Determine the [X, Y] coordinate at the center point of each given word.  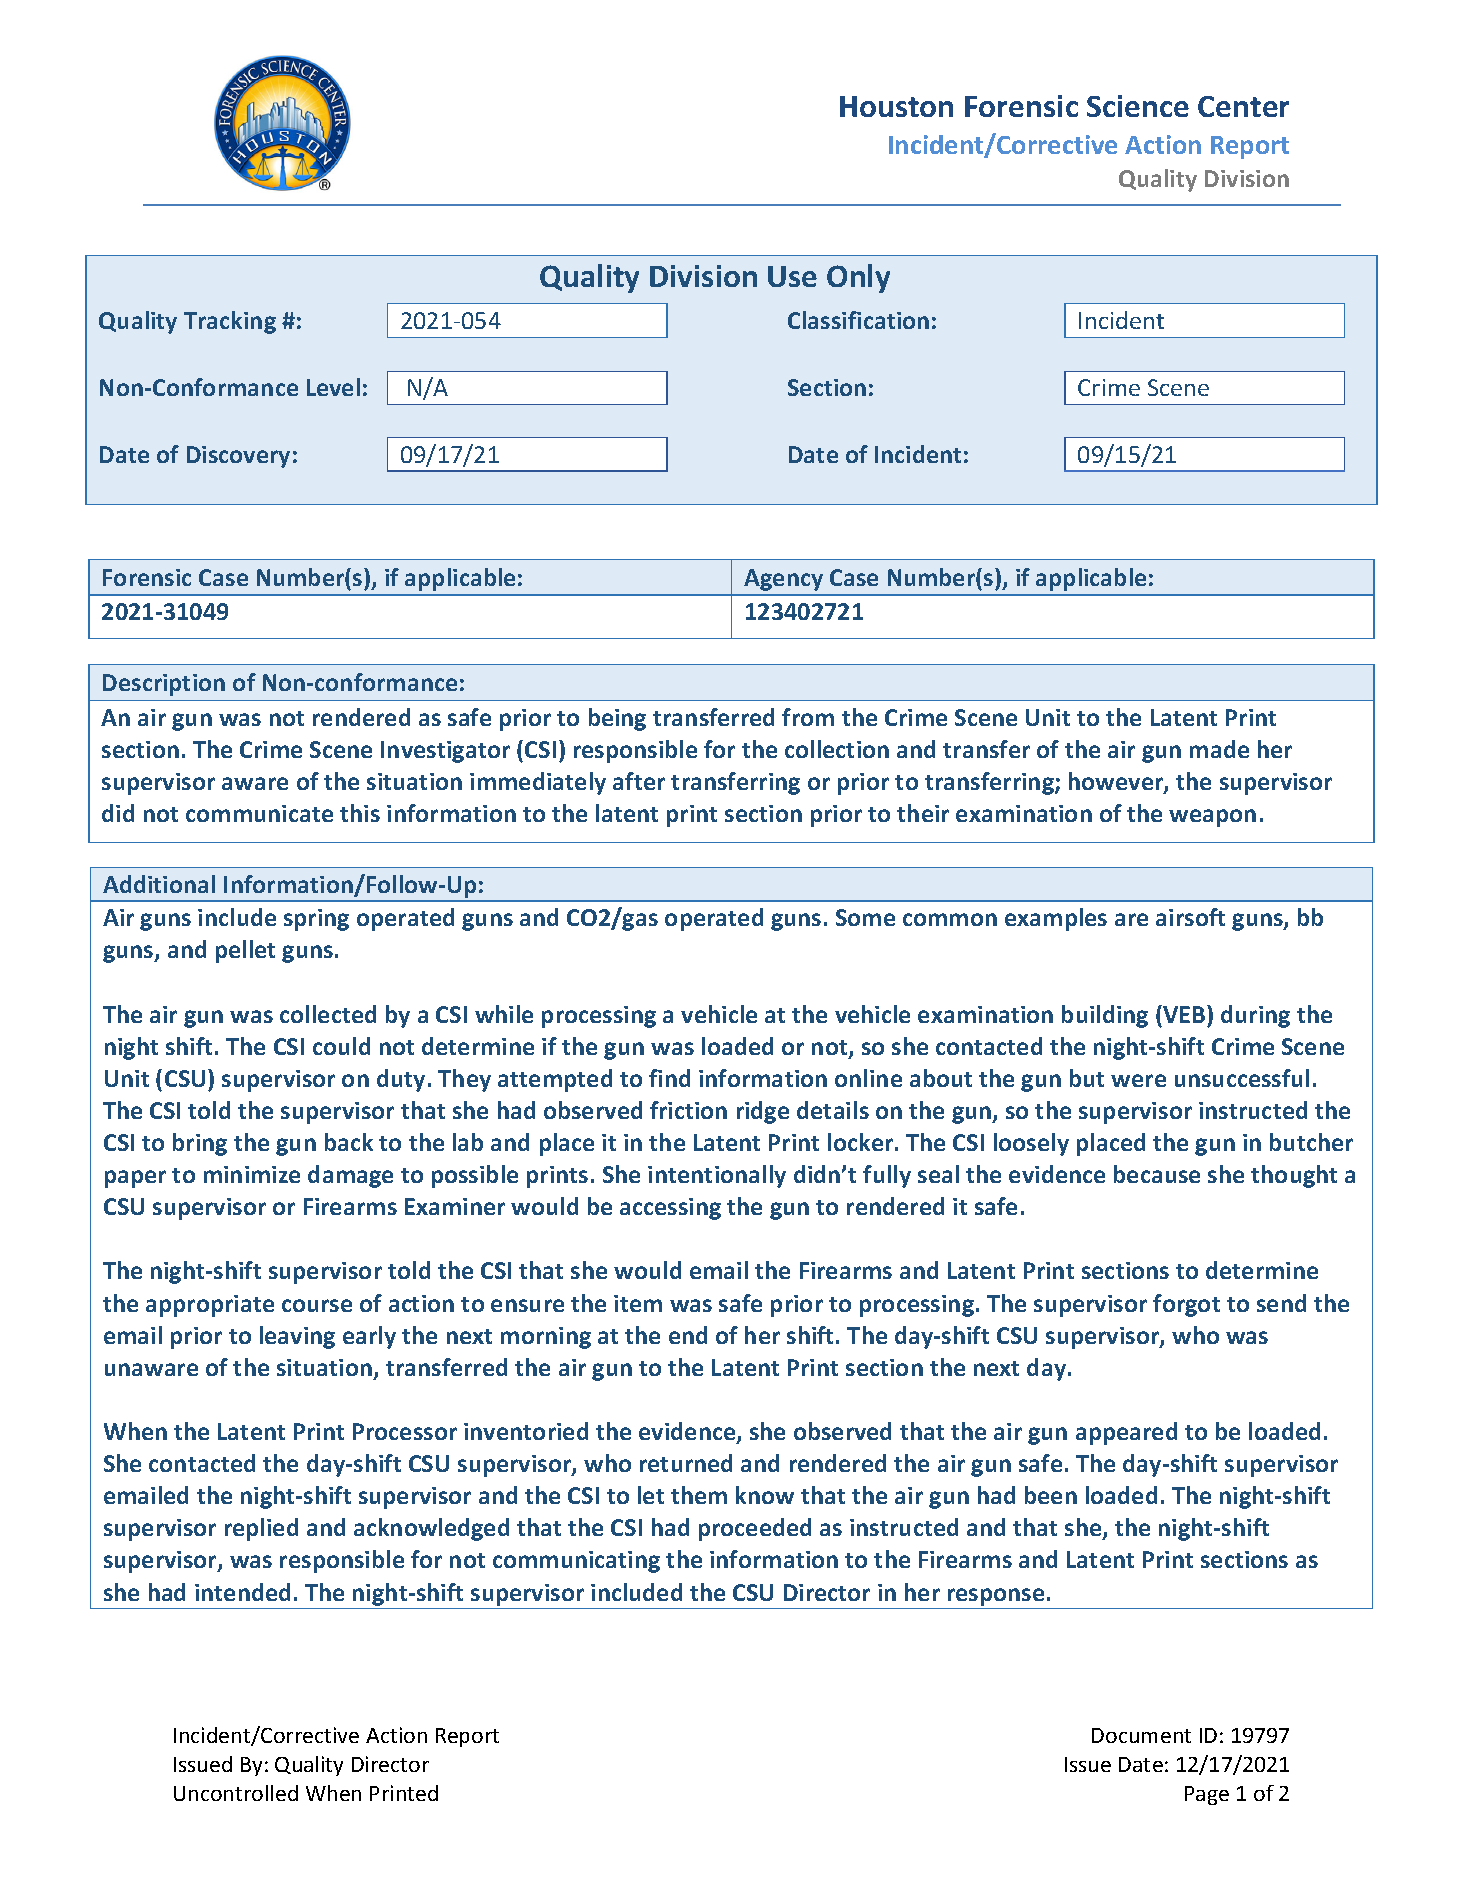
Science [1138, 106]
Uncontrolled [236, 1793]
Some [865, 917]
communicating [576, 1562]
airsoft [1190, 917]
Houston [896, 106]
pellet [245, 951]
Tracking [230, 322]
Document [1141, 1735]
